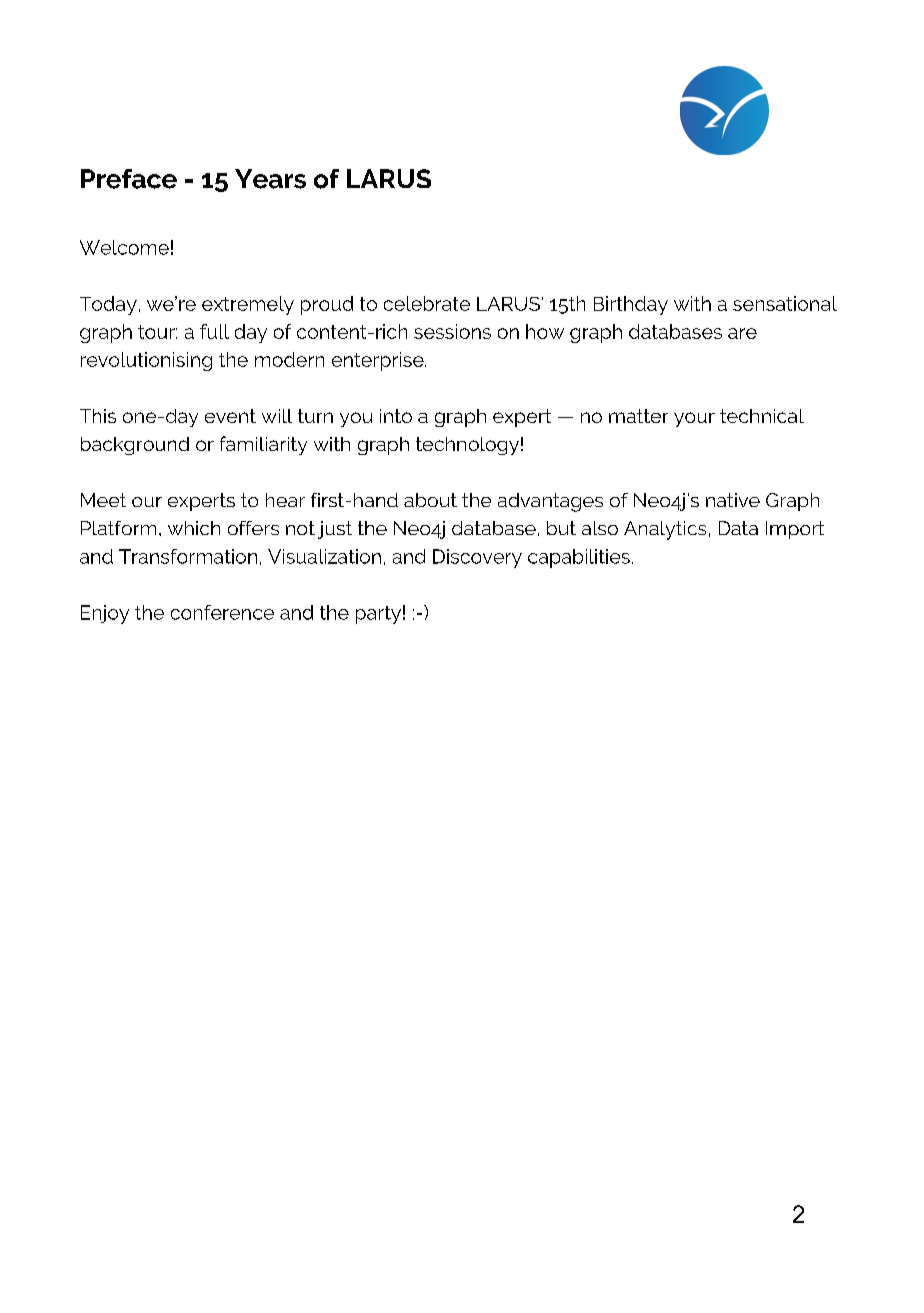 This screenshot has height=1313, width=924. Describe the element at coordinates (742, 333) in the screenshot. I see `are` at that location.
